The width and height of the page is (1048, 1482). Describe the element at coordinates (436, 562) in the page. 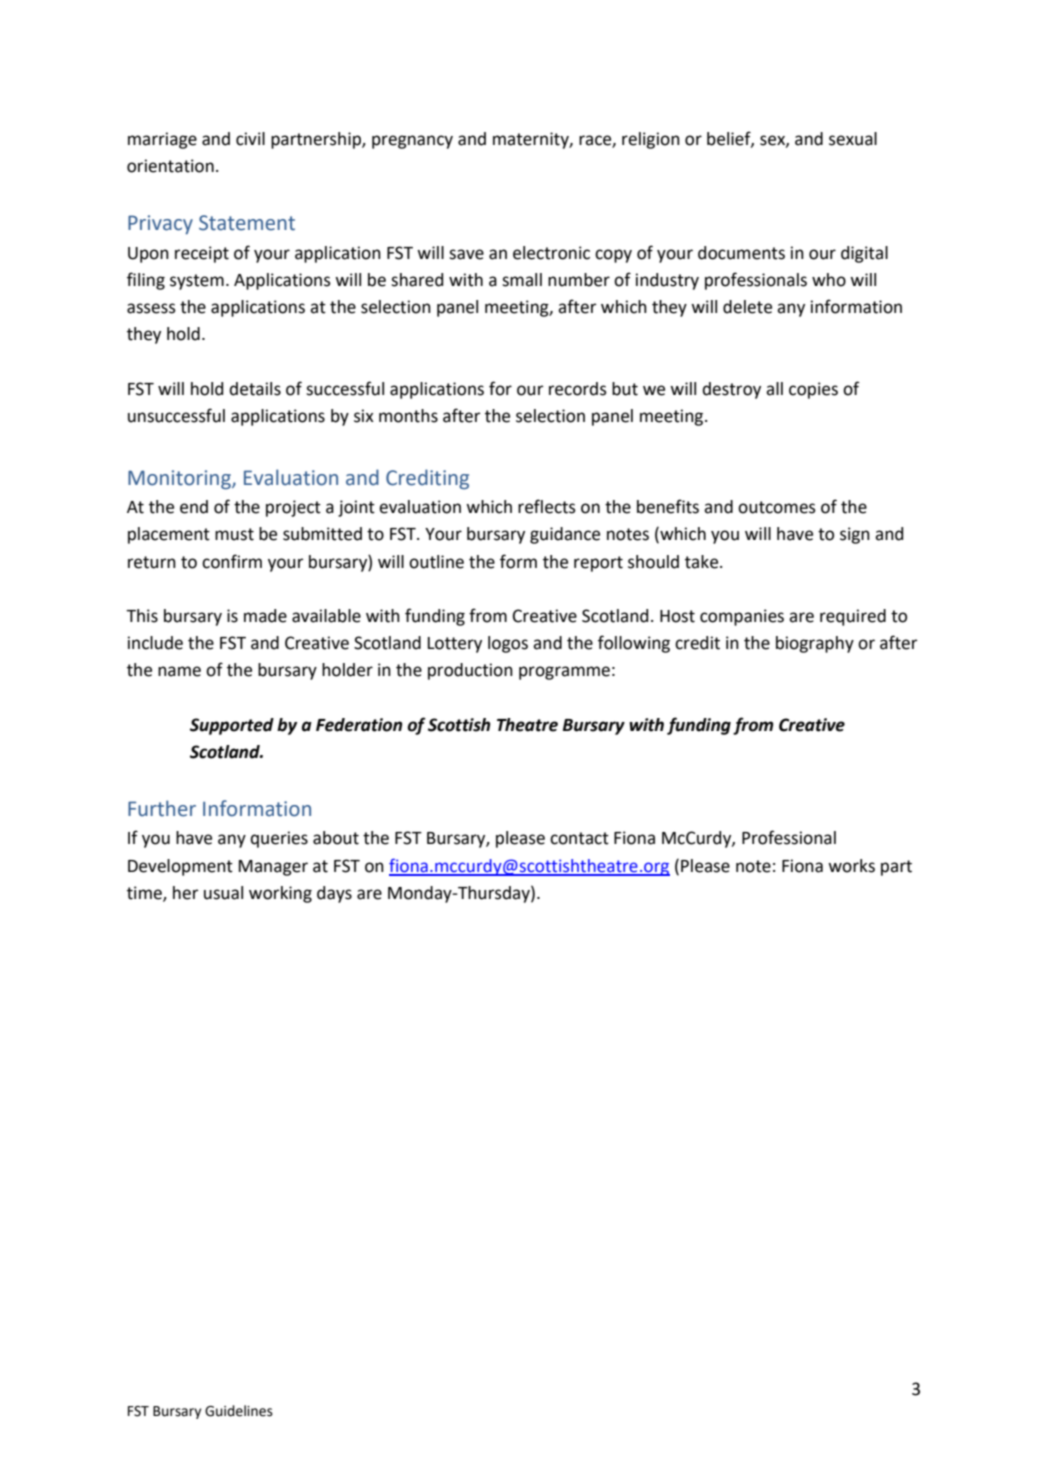

I see `outline` at that location.
